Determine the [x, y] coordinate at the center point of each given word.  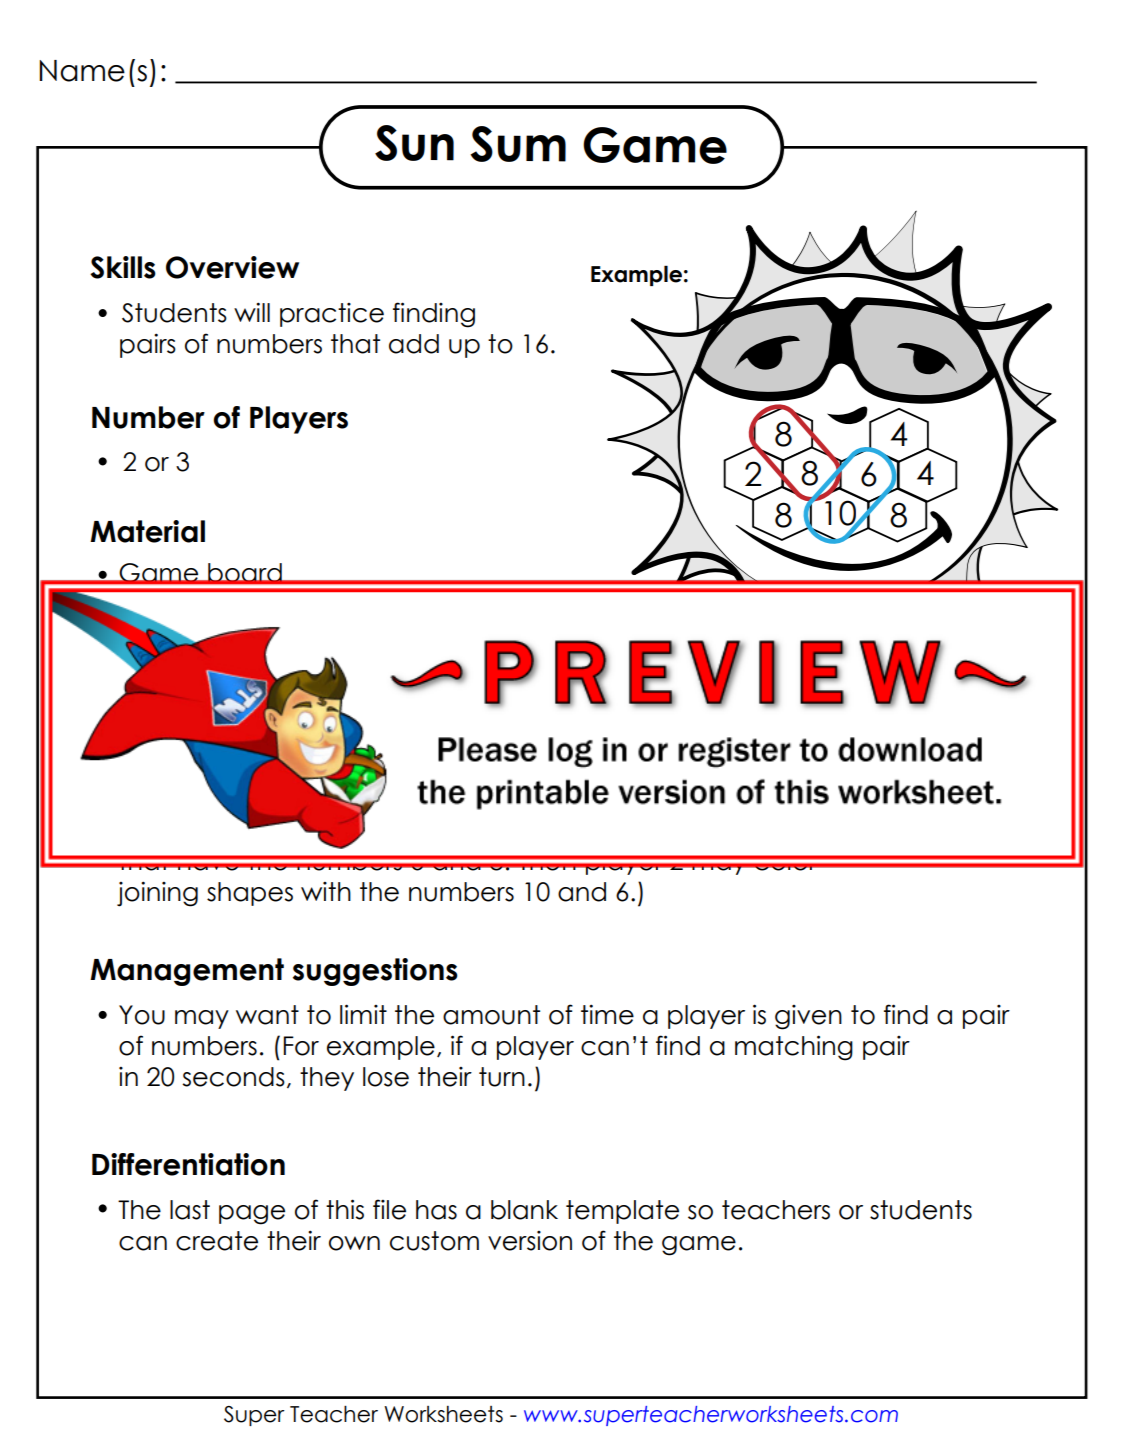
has [436, 1210]
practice [332, 315]
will [252, 312]
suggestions [375, 972]
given [808, 1017]
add [414, 344]
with [326, 891]
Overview [232, 267]
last [190, 1210]
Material [147, 531]
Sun [414, 143]
